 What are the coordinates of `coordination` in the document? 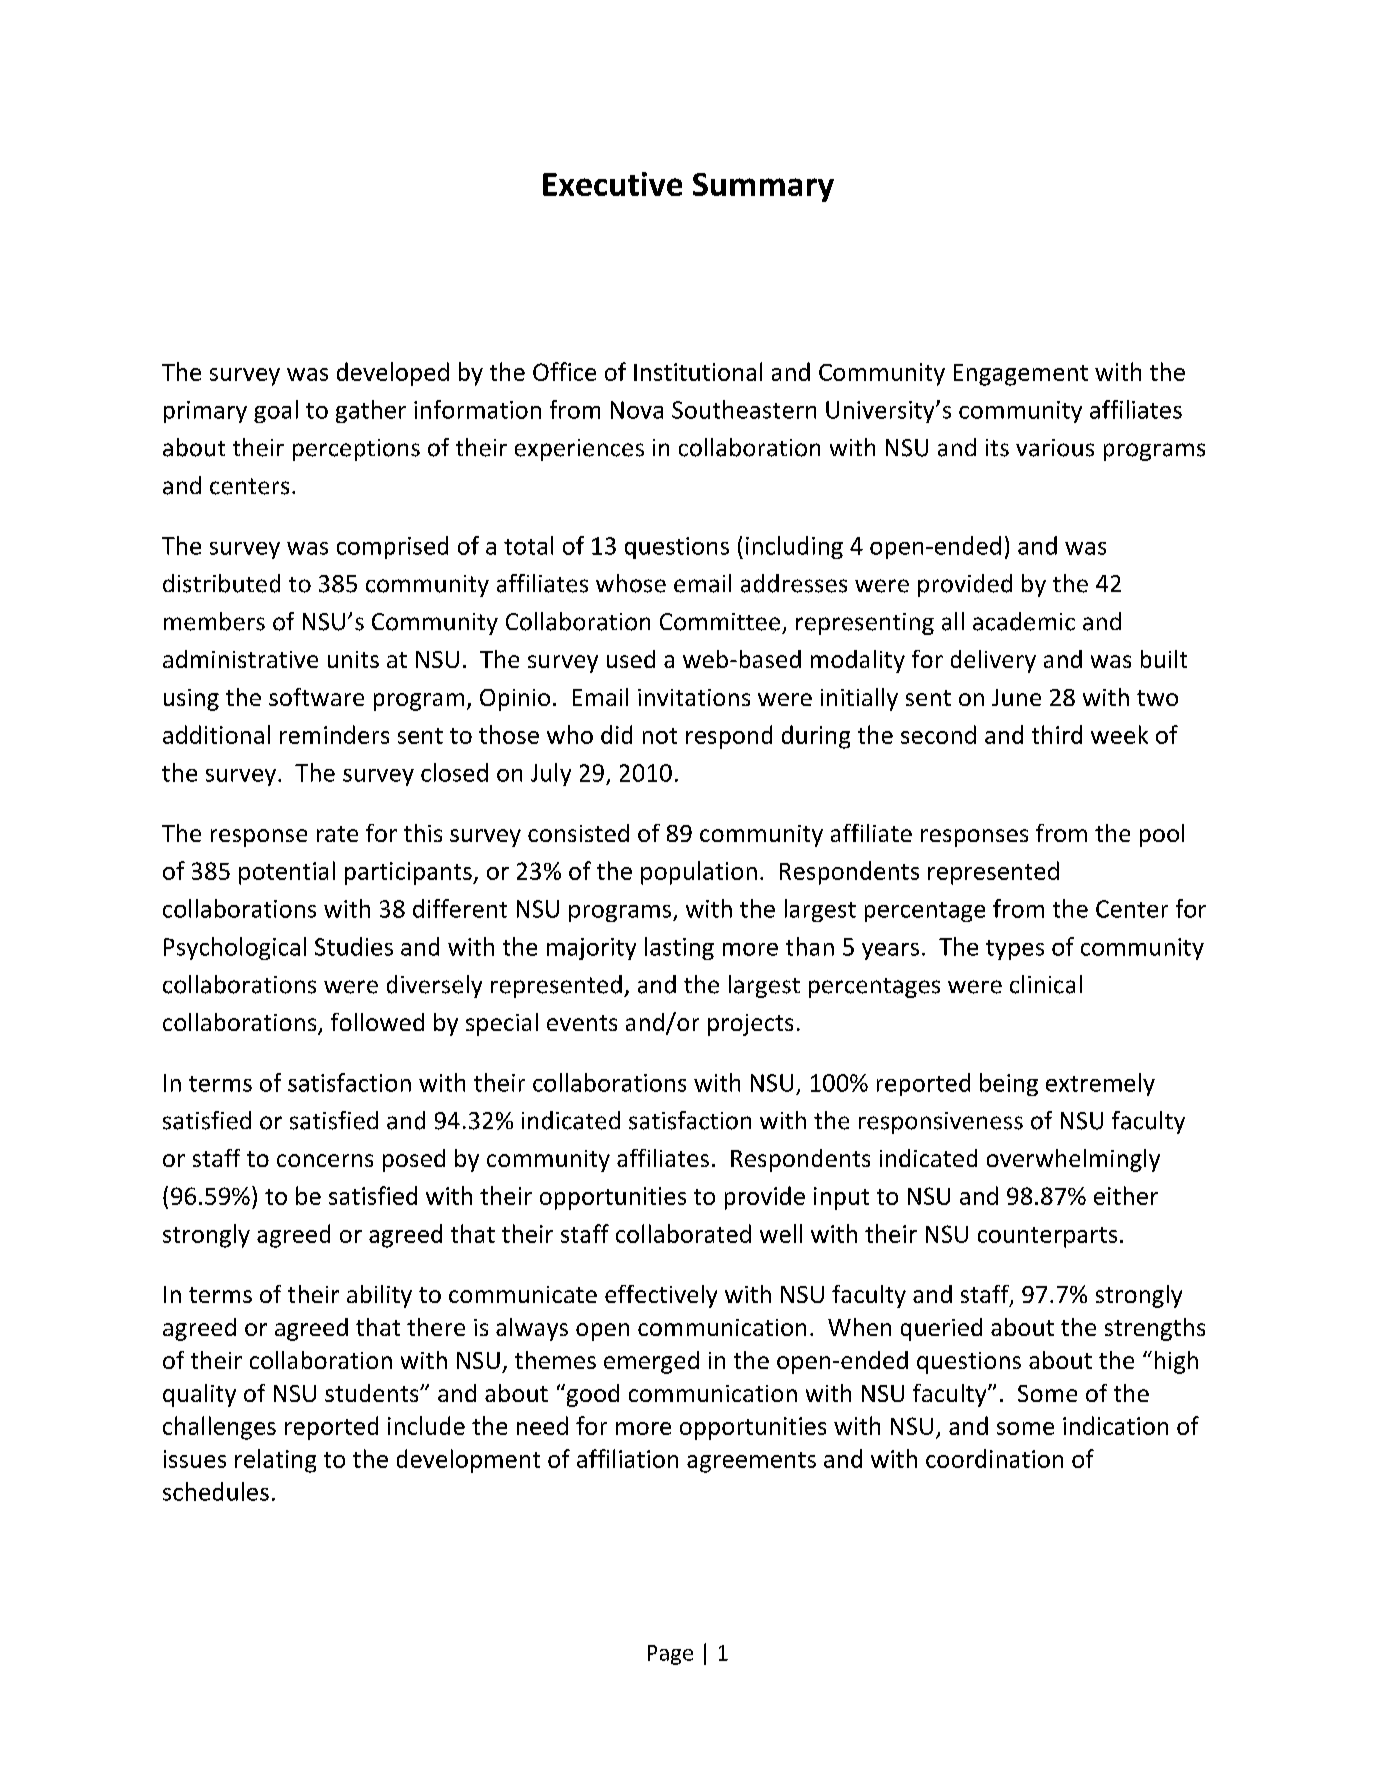 It's located at (994, 1458).
